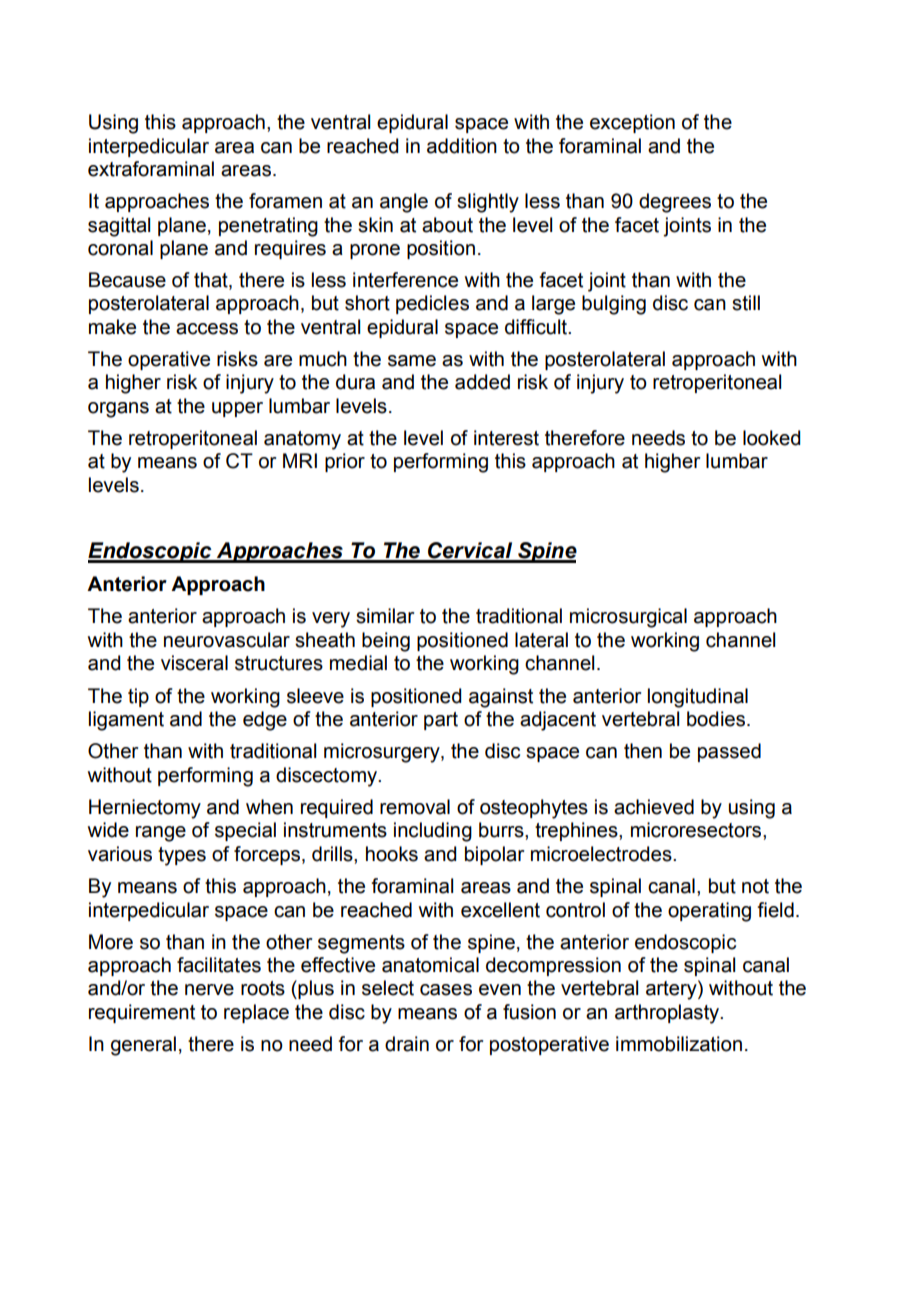  I want to click on exception, so click(632, 123).
